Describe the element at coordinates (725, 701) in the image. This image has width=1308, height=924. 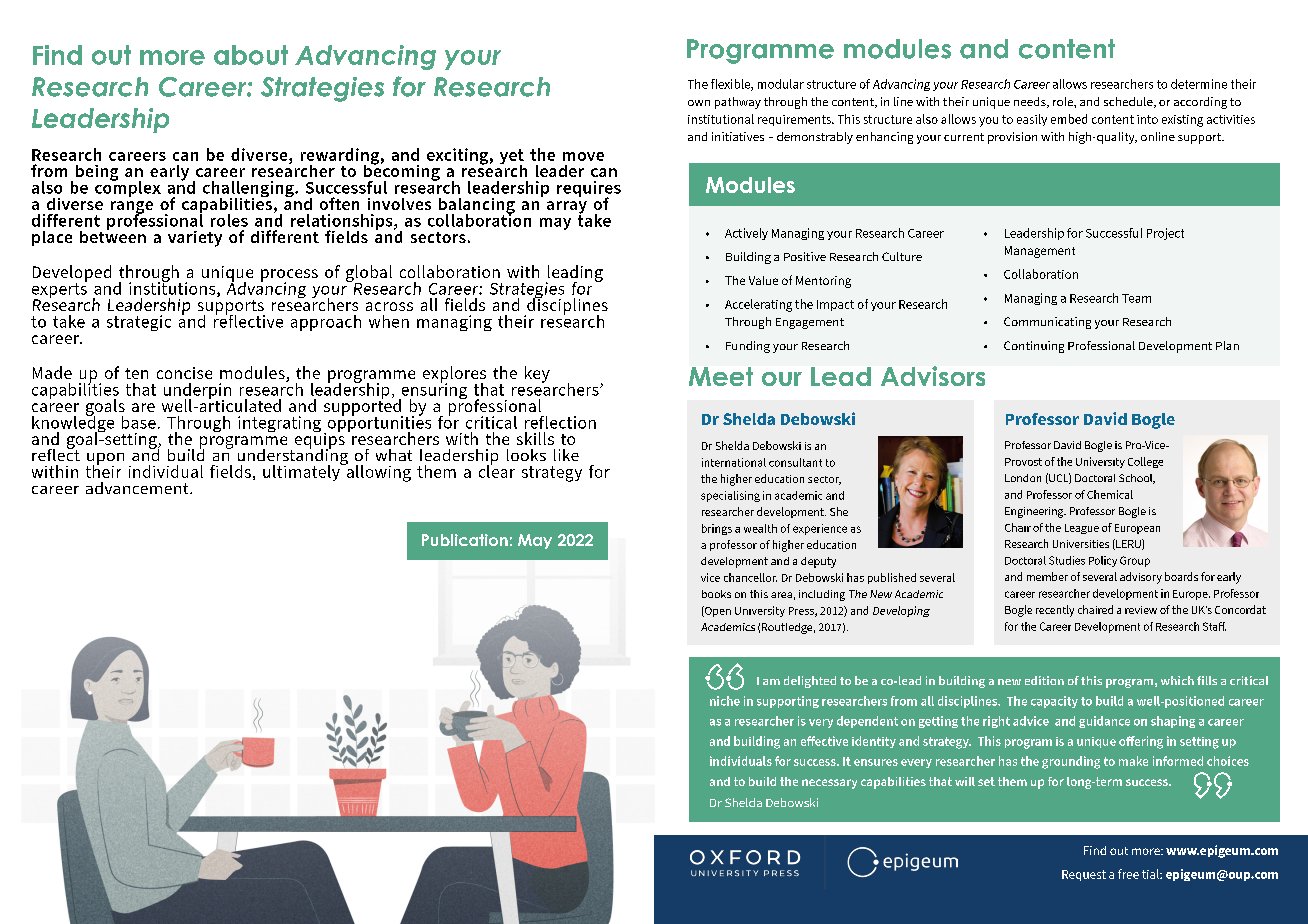
I see `niche` at that location.
